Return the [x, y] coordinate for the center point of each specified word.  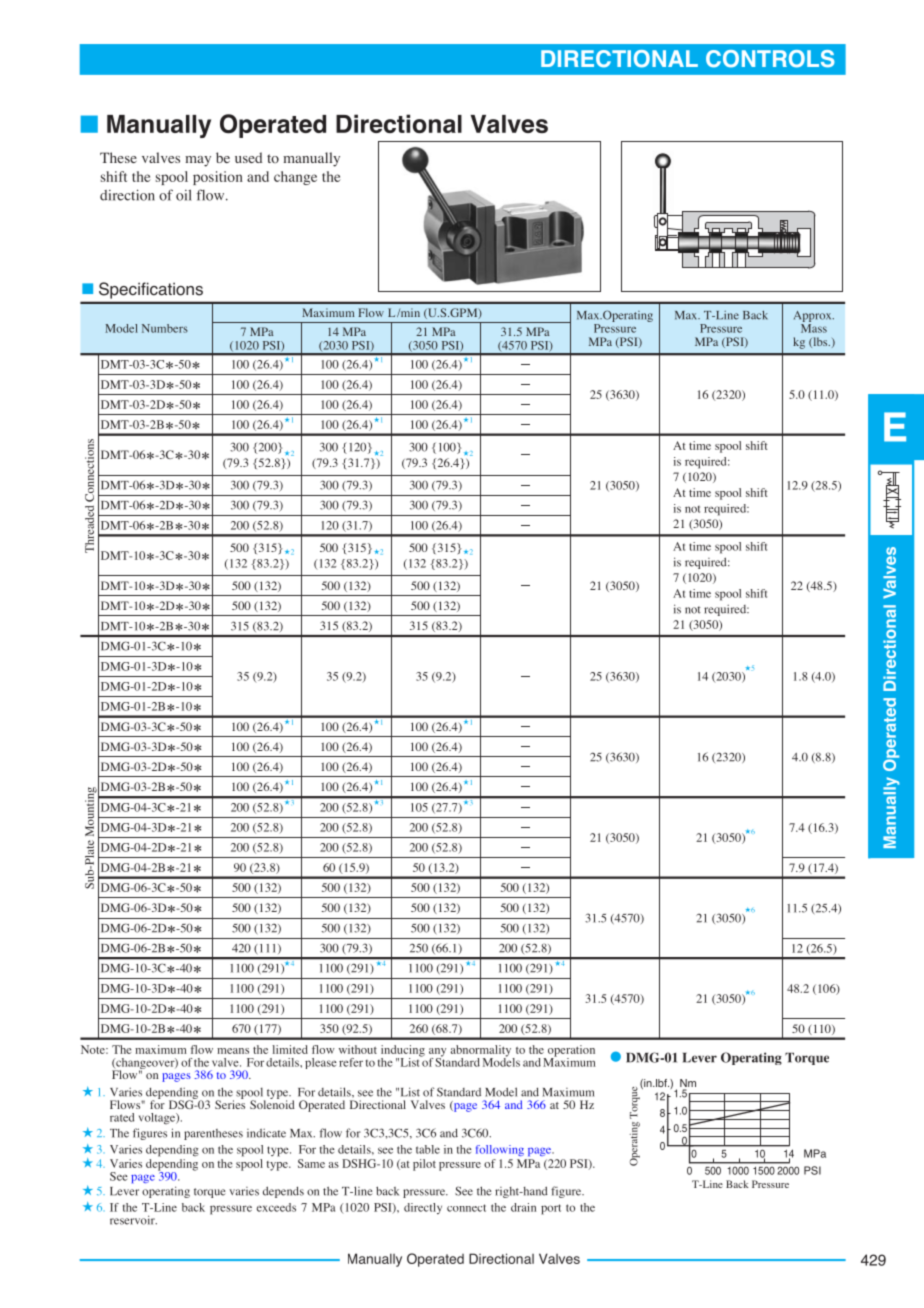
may [198, 161]
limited [290, 1049]
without [358, 1049]
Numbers [165, 328]
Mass [814, 328]
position [218, 178]
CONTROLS [770, 59]
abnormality [482, 1052]
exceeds [276, 1207]
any [437, 1053]
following [500, 1150]
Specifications [151, 290]
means [233, 1051]
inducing [403, 1052]
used [248, 157]
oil [184, 195]
